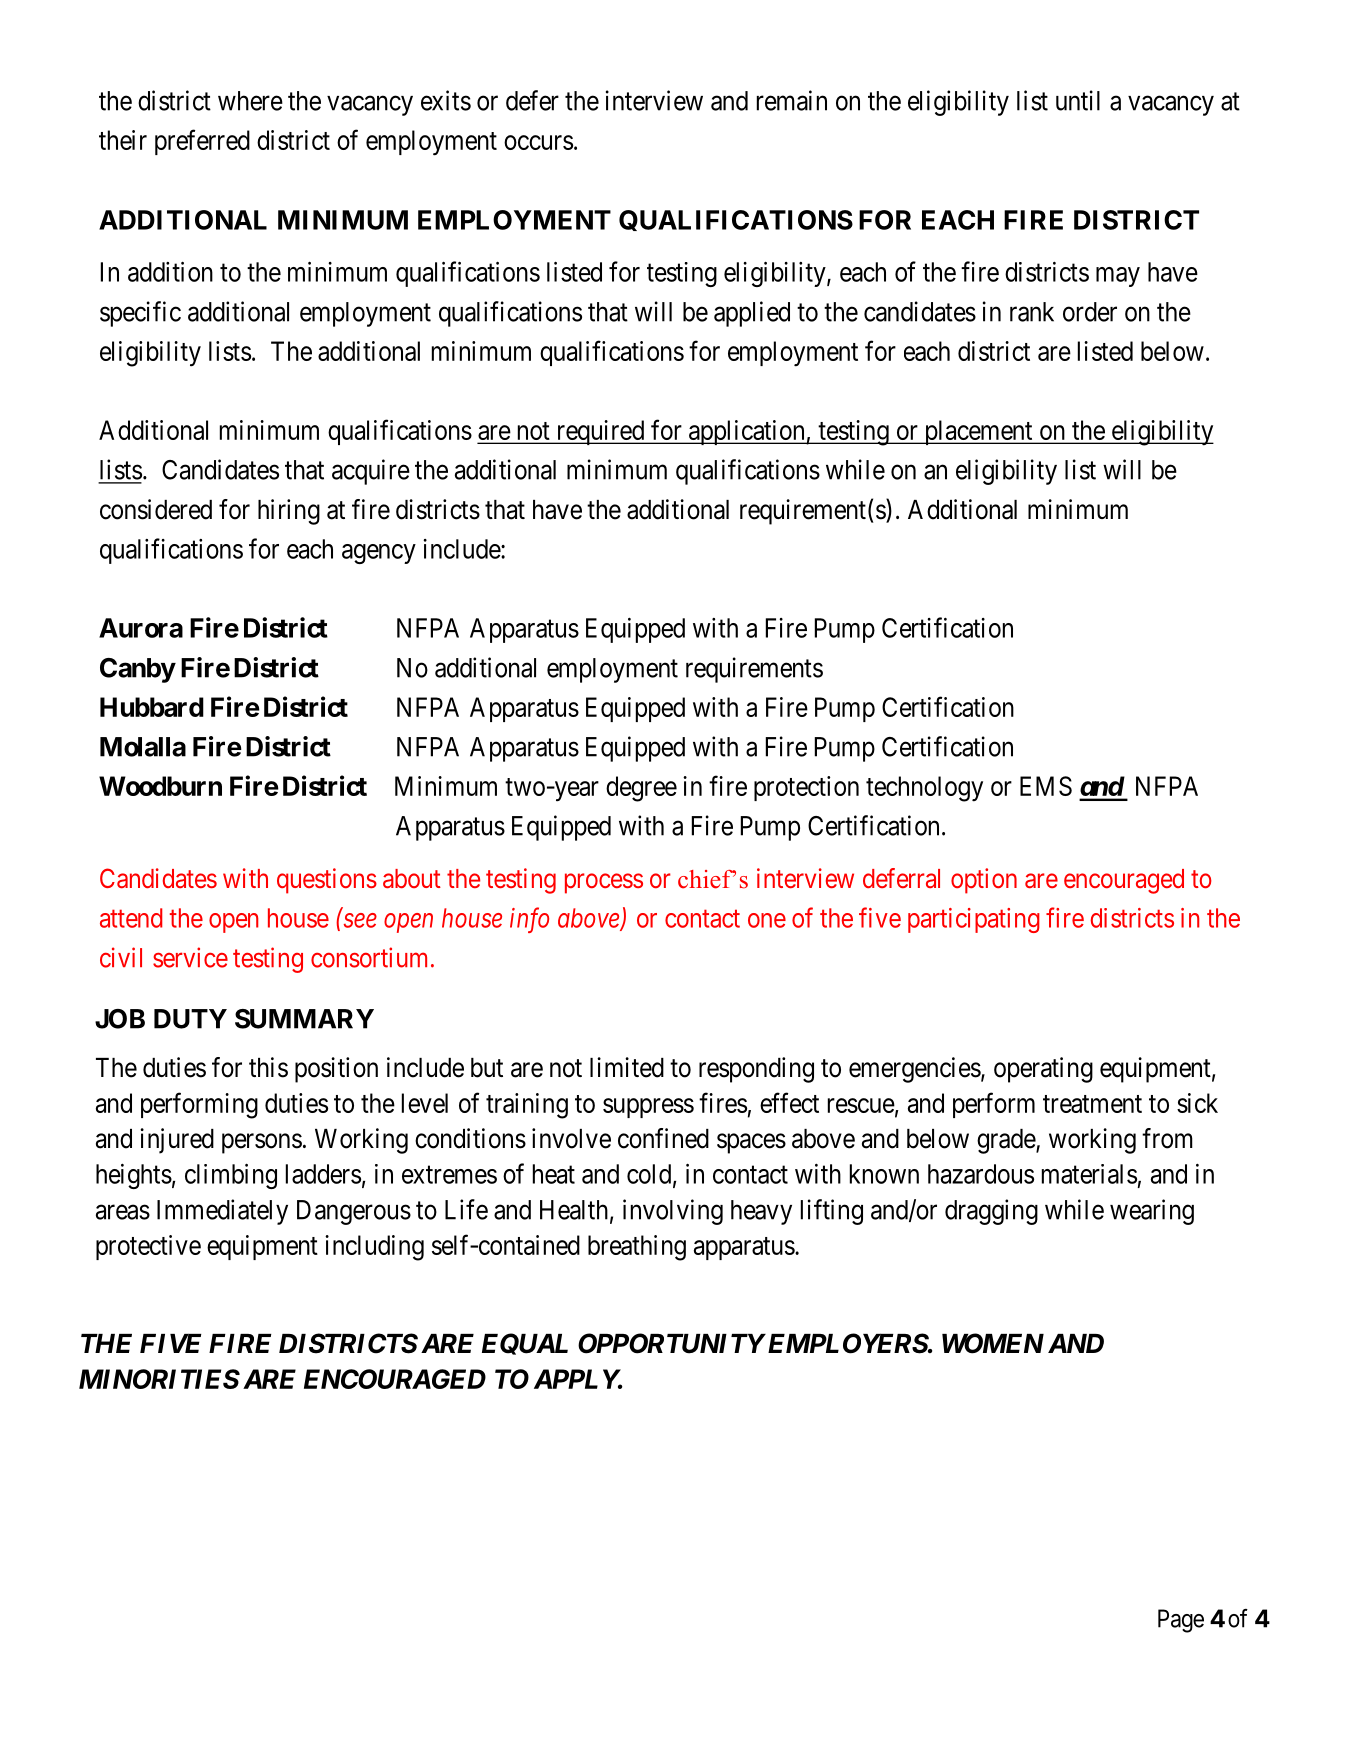 Image resolution: width=1345 pixels, height=1740 pixels. What do you see at coordinates (222, 1212) in the screenshot?
I see `Immediately` at bounding box center [222, 1212].
